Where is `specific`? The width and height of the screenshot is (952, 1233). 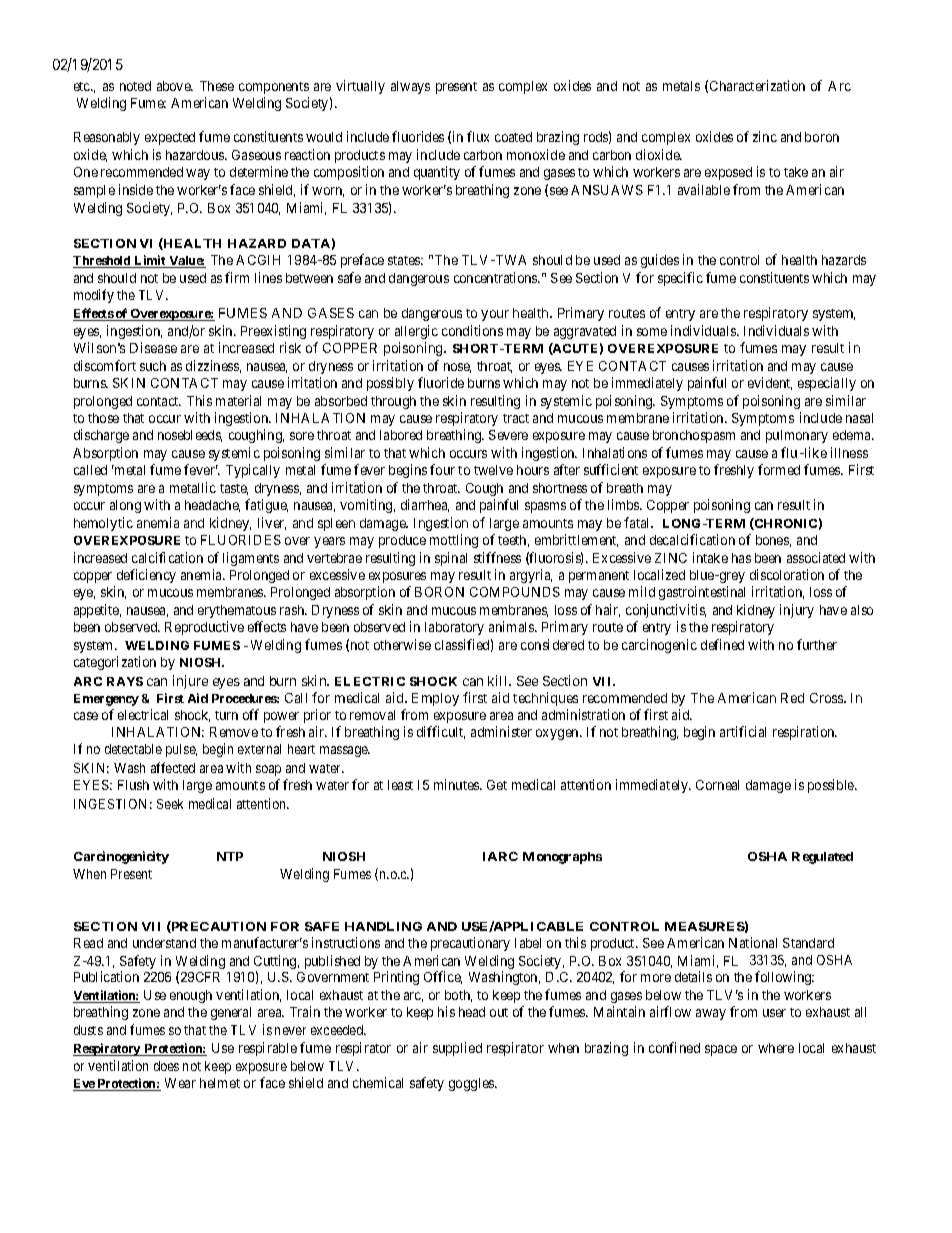 specific is located at coordinates (680, 279).
